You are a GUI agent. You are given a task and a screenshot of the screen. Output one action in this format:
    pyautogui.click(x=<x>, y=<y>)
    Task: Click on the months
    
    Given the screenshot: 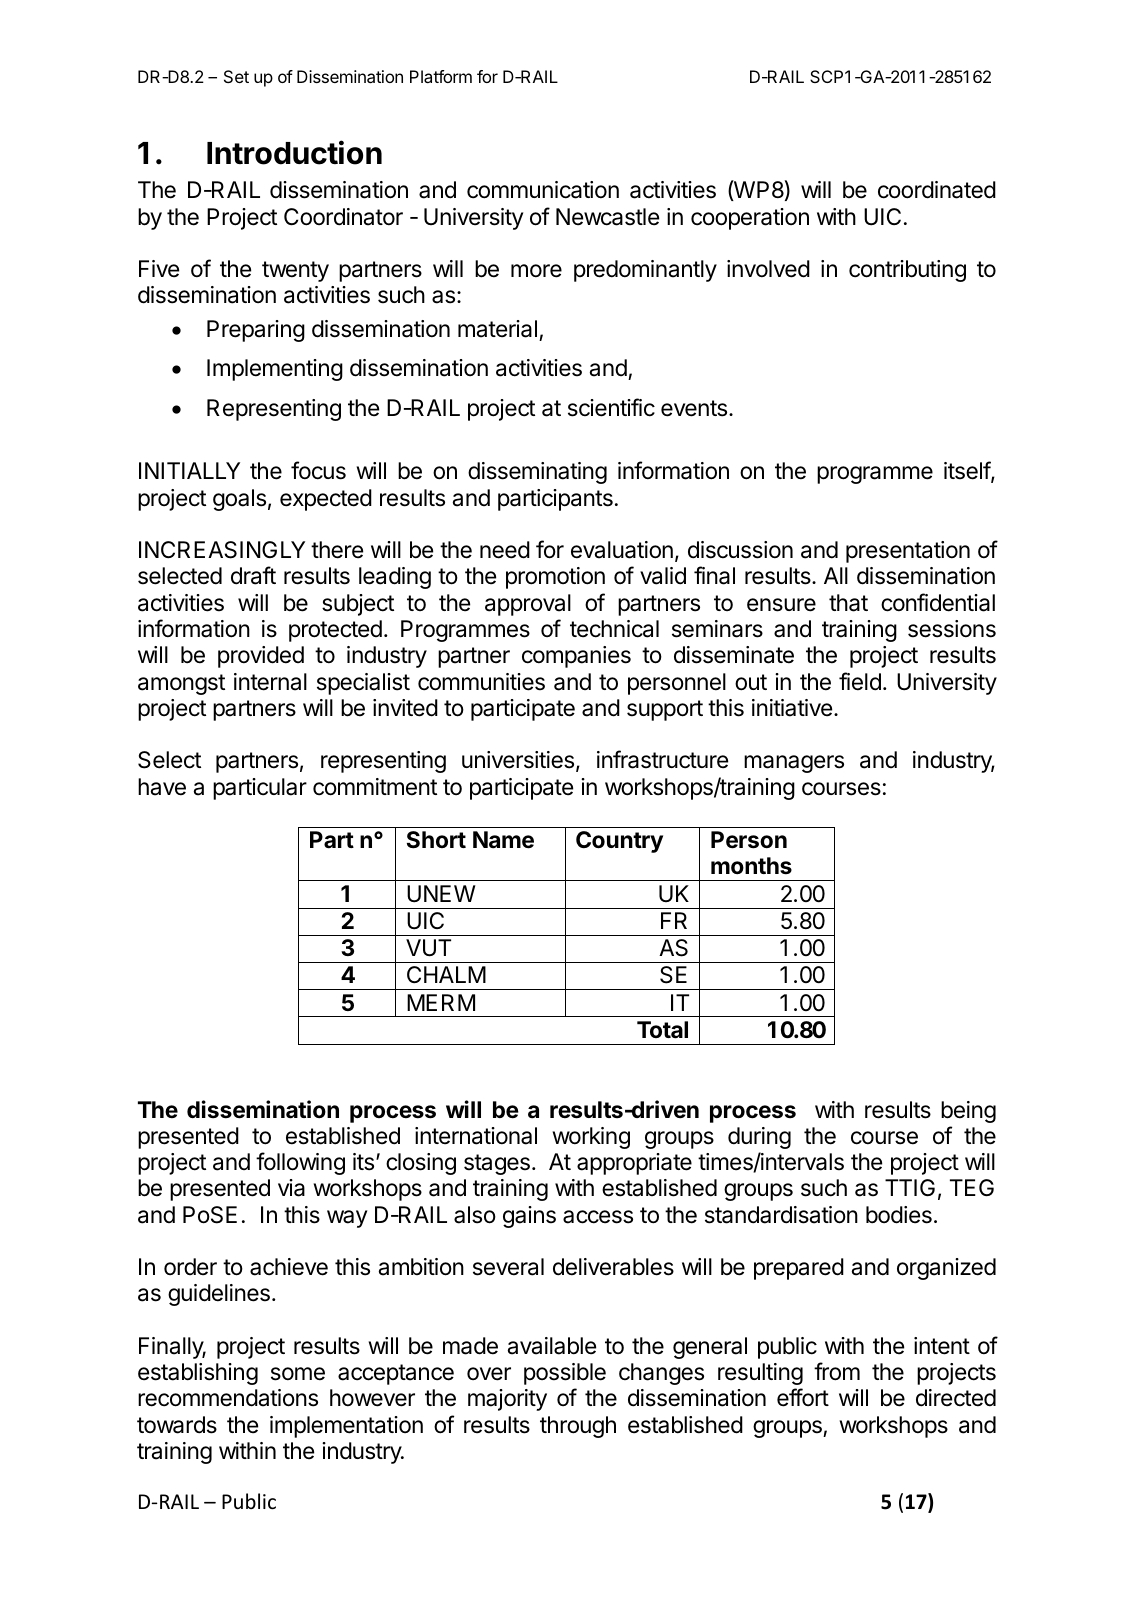 What is the action you would take?
    pyautogui.click(x=751, y=866)
